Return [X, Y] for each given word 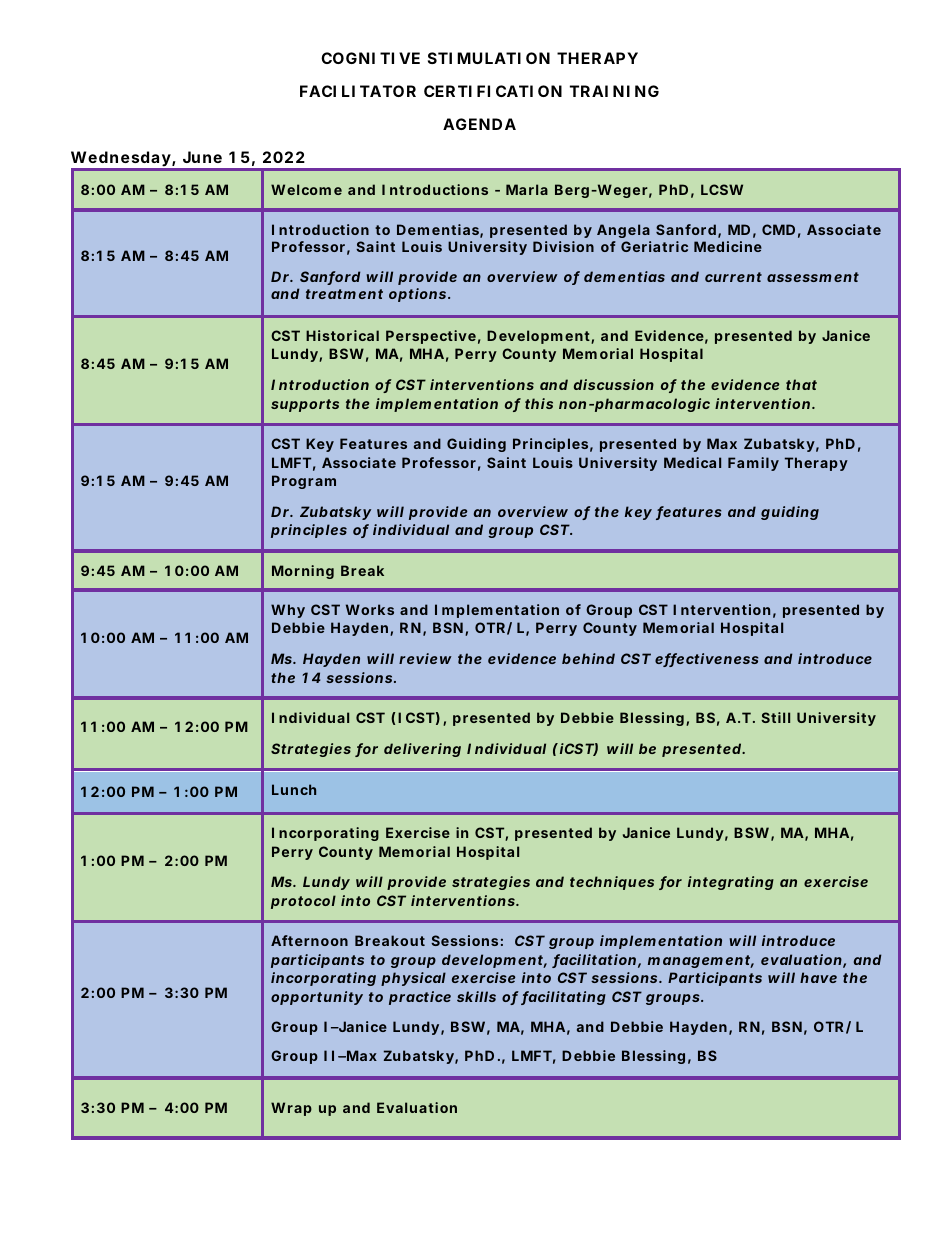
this [539, 403]
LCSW [722, 189]
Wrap [291, 1109]
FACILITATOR [358, 91]
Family [753, 464]
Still [775, 717]
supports [305, 405]
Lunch [294, 789]
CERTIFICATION [493, 91]
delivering [422, 750]
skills [476, 996]
